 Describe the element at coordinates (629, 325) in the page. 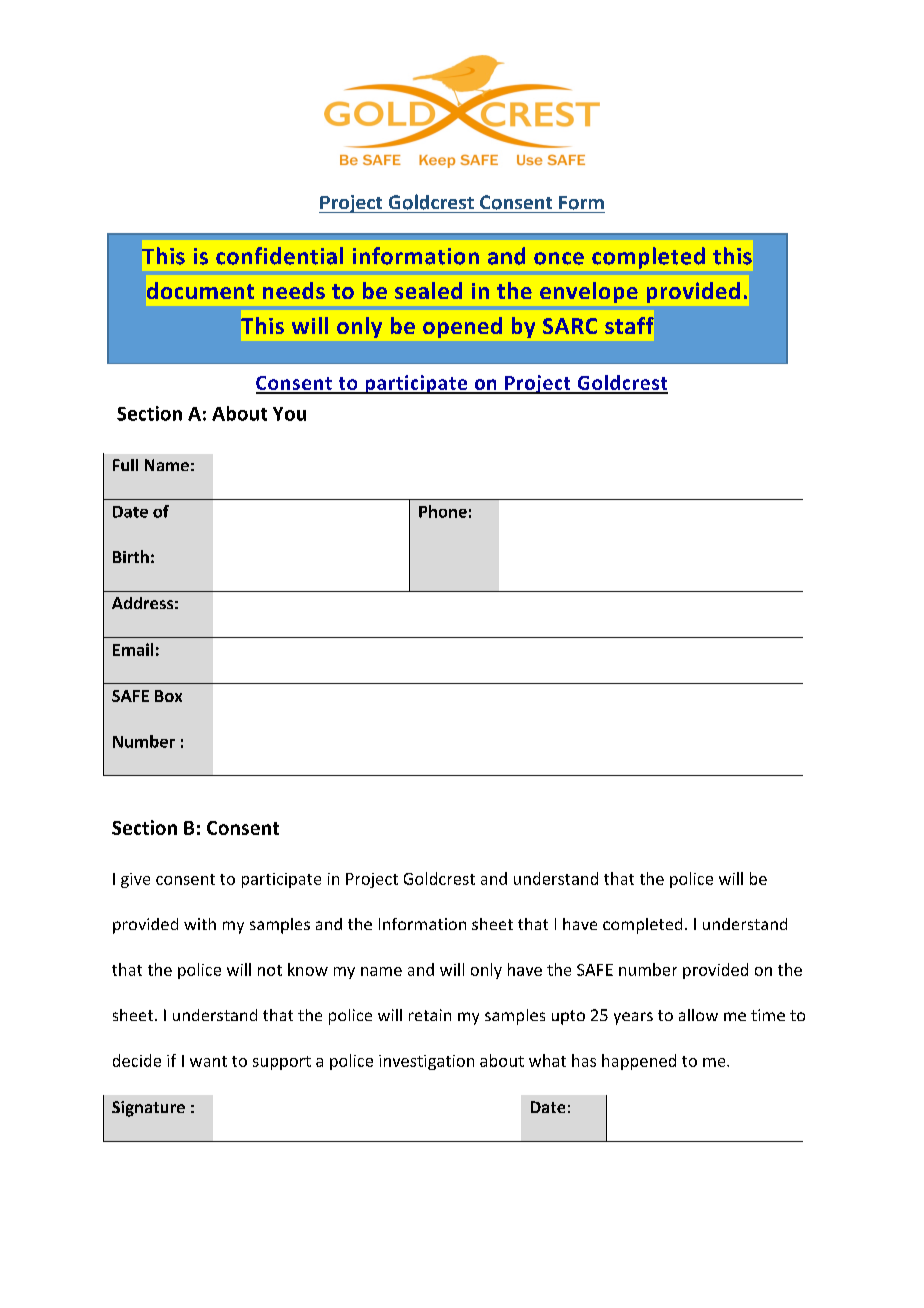

I see `staff` at that location.
